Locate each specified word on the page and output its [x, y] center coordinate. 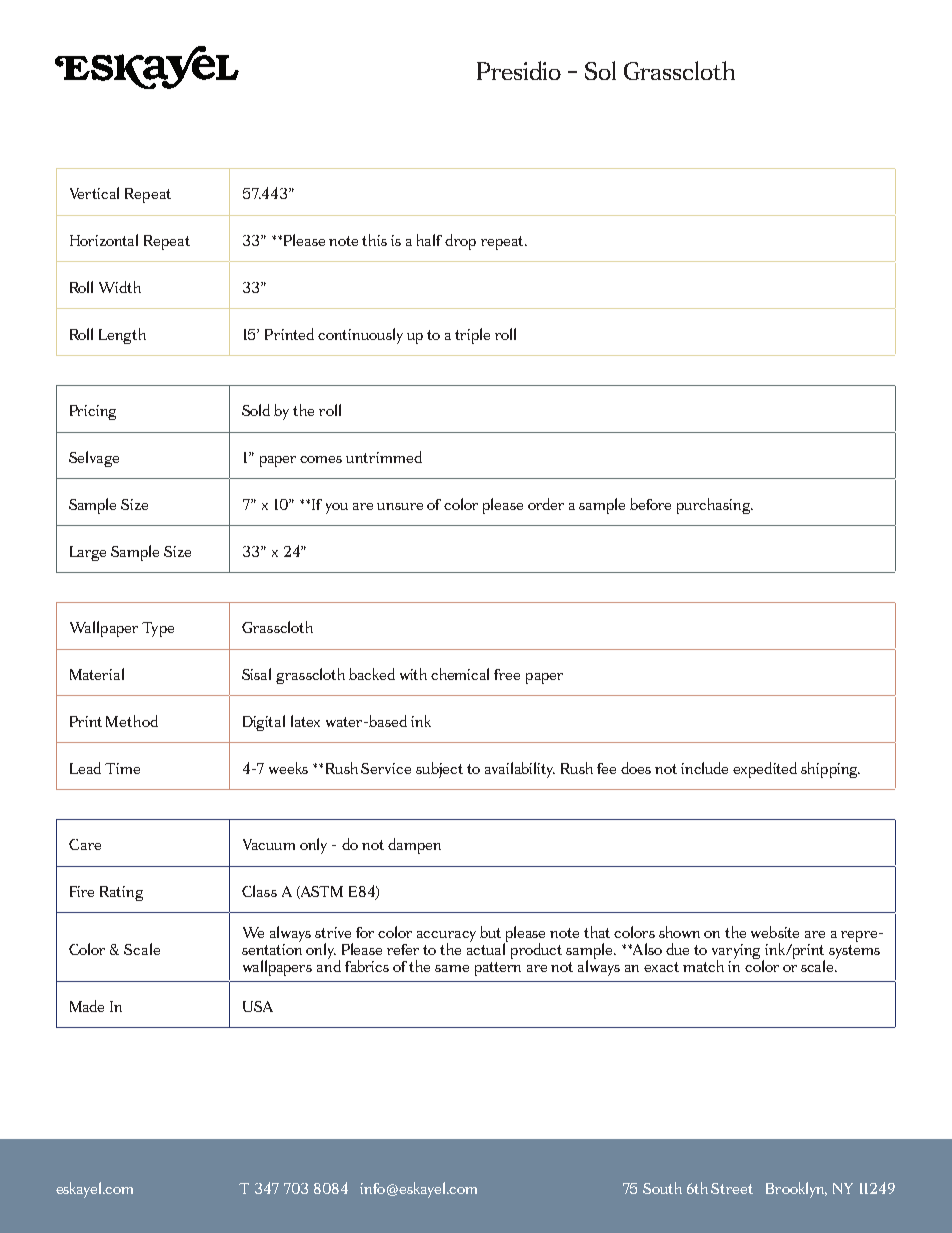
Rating [121, 893]
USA [258, 1006]
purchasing [715, 506]
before [650, 504]
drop [460, 242]
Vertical [94, 193]
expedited [765, 770]
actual [487, 947]
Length [122, 336]
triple [472, 336]
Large [88, 553]
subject [439, 770]
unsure [400, 506]
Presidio [519, 70]
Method [132, 721]
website [775, 932]
